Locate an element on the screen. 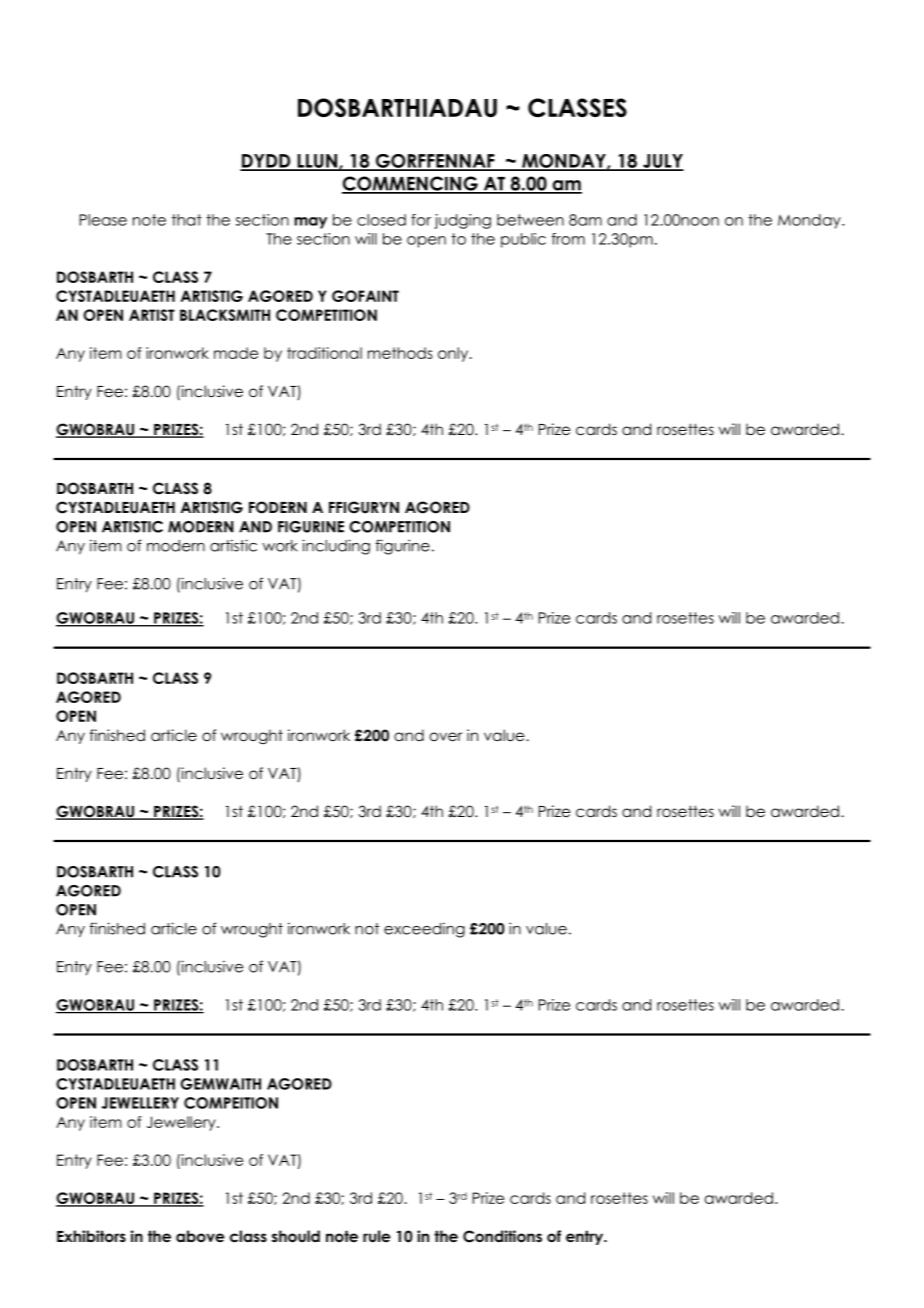 The height and width of the screenshot is (1308, 924). that is located at coordinates (187, 220).
